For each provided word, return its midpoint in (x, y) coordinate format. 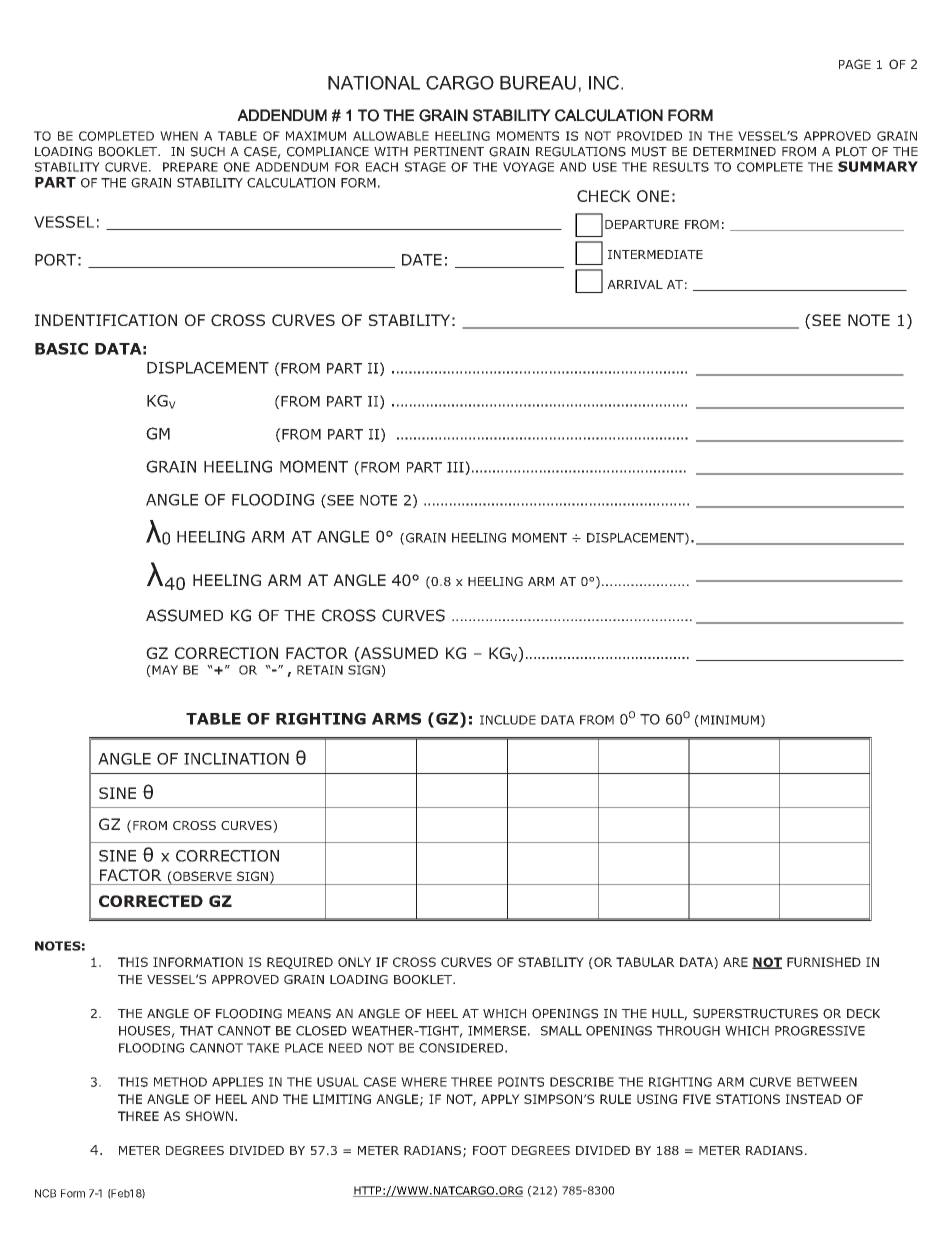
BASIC (61, 349)
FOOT (490, 1150)
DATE (422, 260)
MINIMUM (728, 721)
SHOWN (209, 1116)
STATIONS (748, 1099)
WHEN (179, 136)
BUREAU (538, 83)
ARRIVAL (635, 284)
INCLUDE (508, 720)
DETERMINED (734, 151)
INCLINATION (236, 759)
